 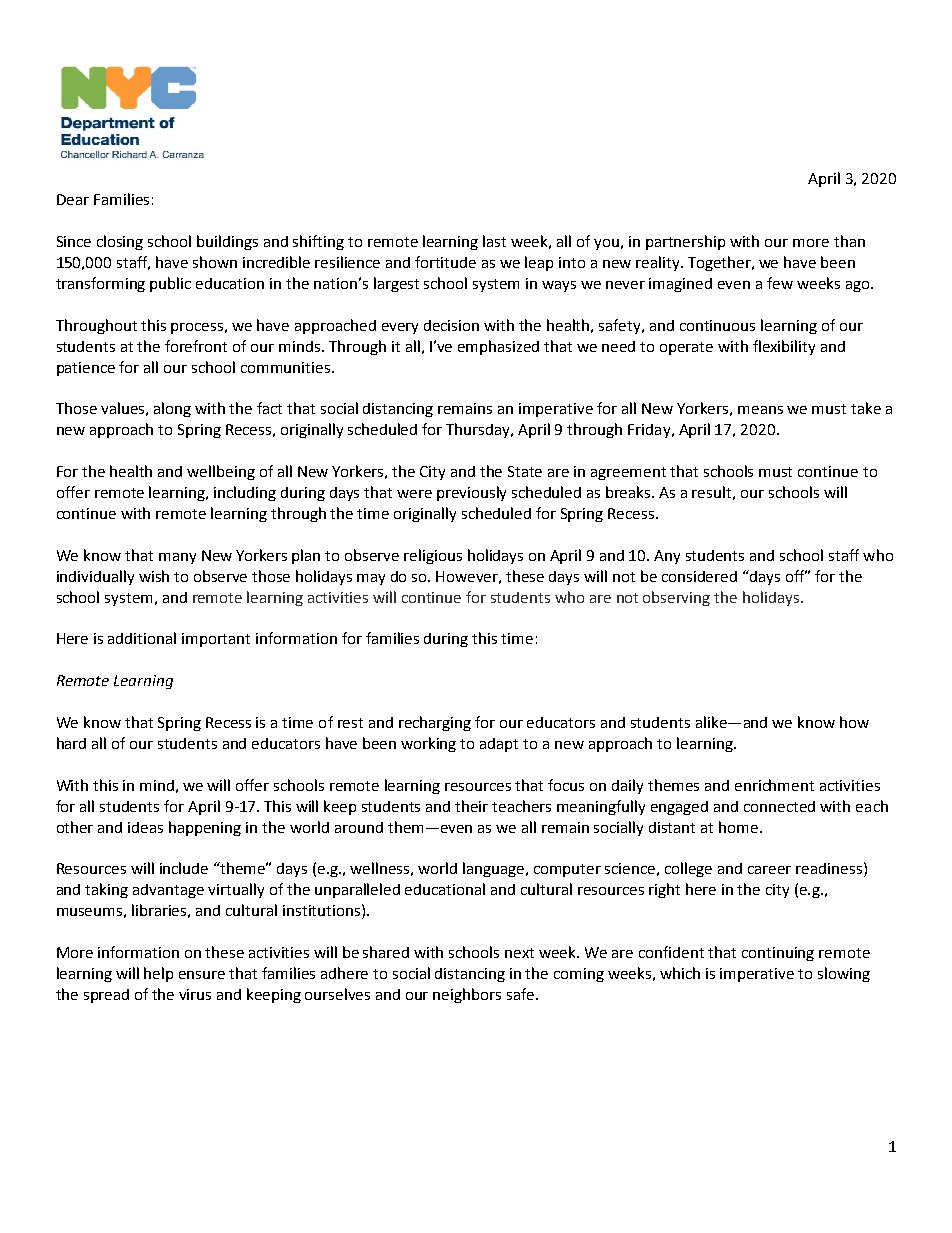 I want to click on help, so click(x=158, y=974).
